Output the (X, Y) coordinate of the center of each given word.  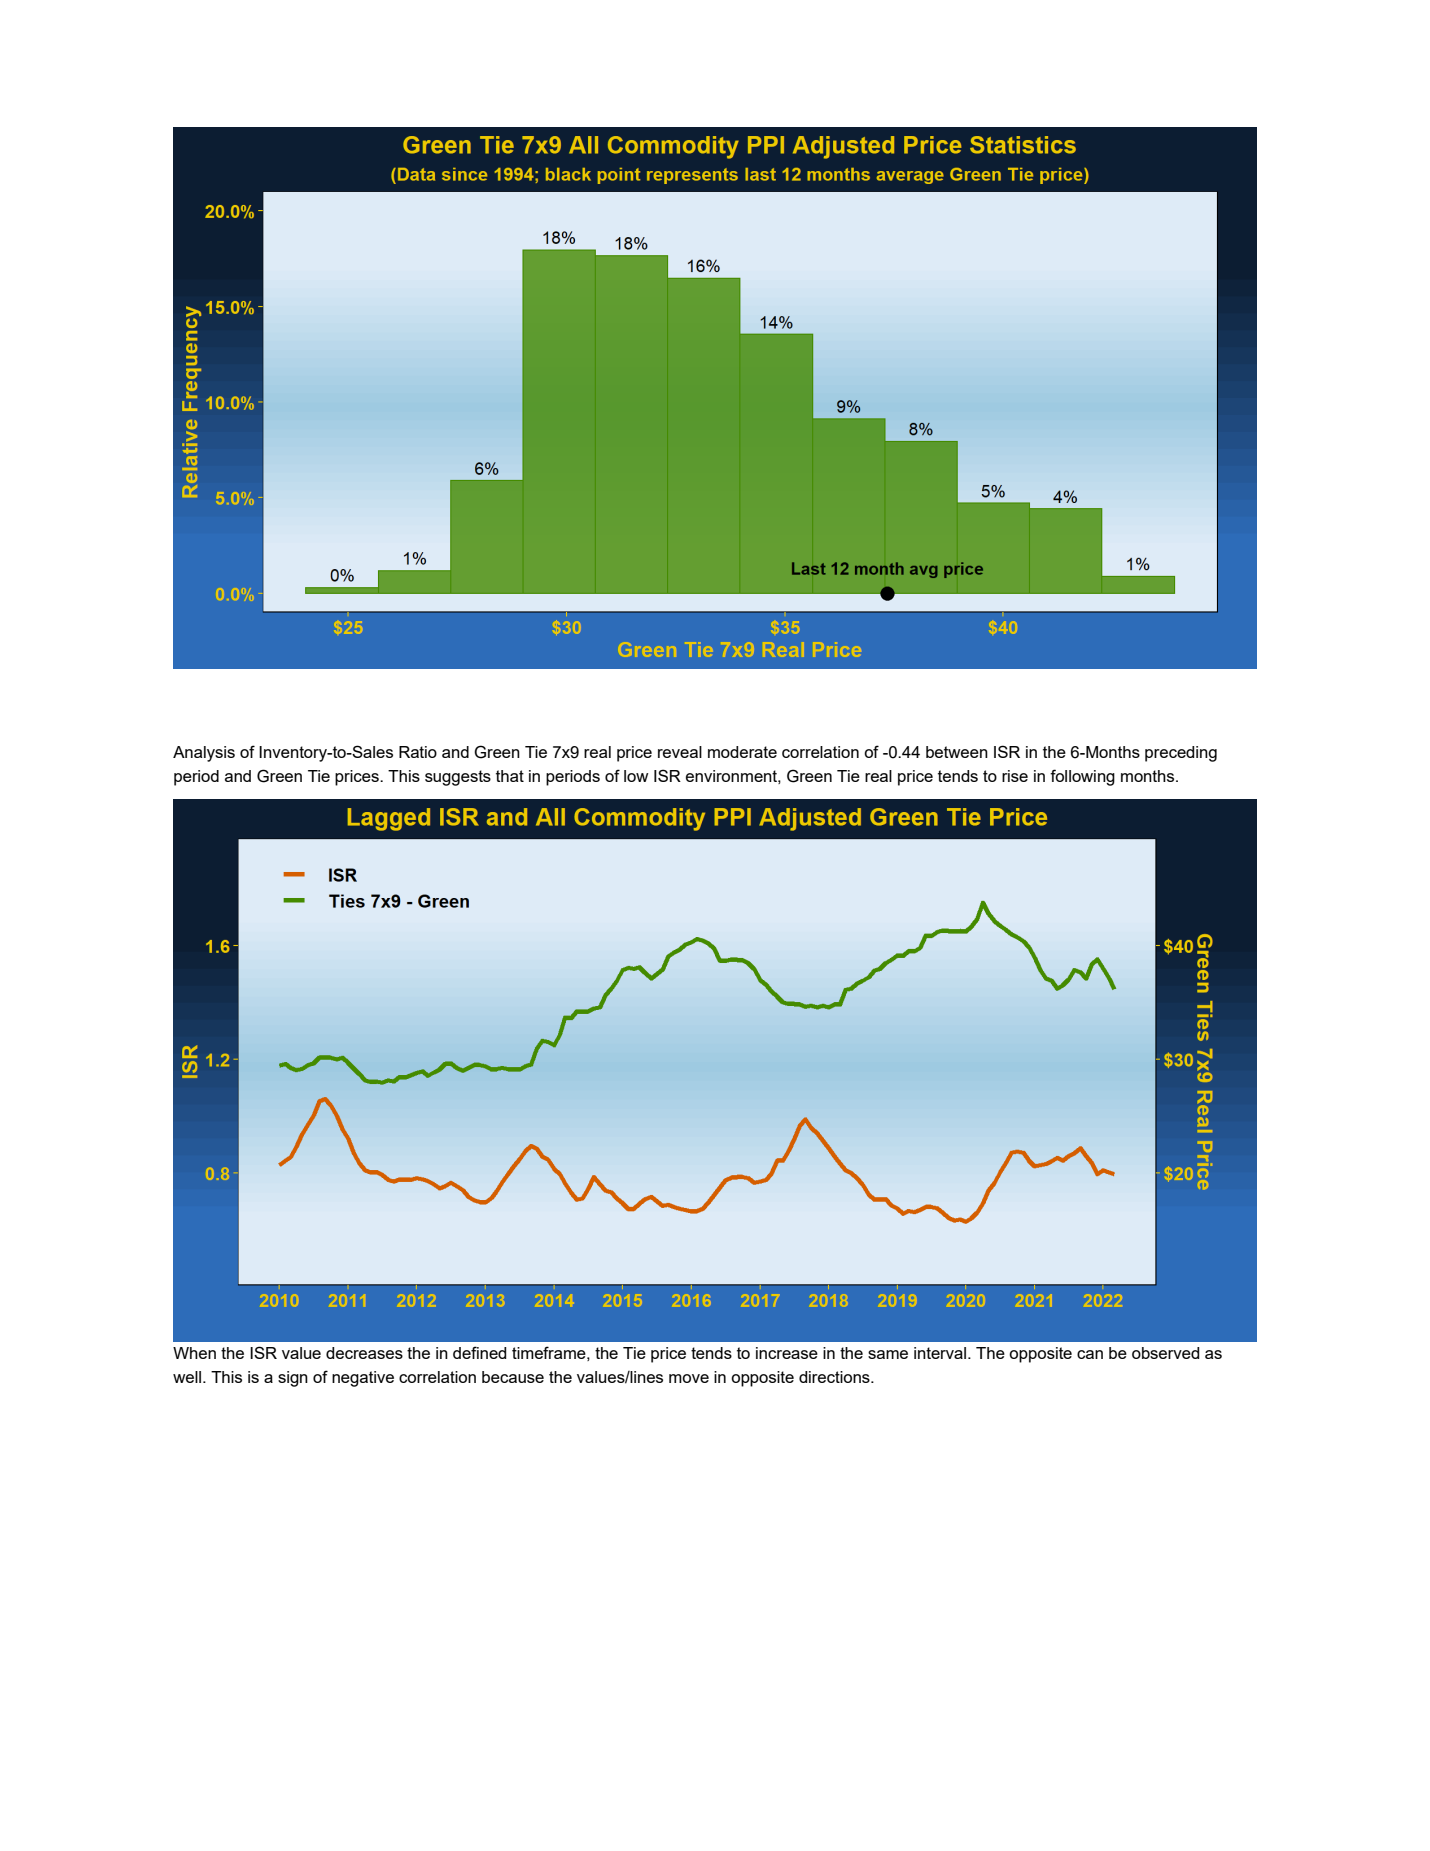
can (1090, 1354)
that (510, 776)
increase (787, 1353)
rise (1015, 776)
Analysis (204, 754)
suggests (458, 778)
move (689, 1378)
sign (293, 1379)
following (1082, 777)
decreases (364, 1353)
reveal (680, 752)
